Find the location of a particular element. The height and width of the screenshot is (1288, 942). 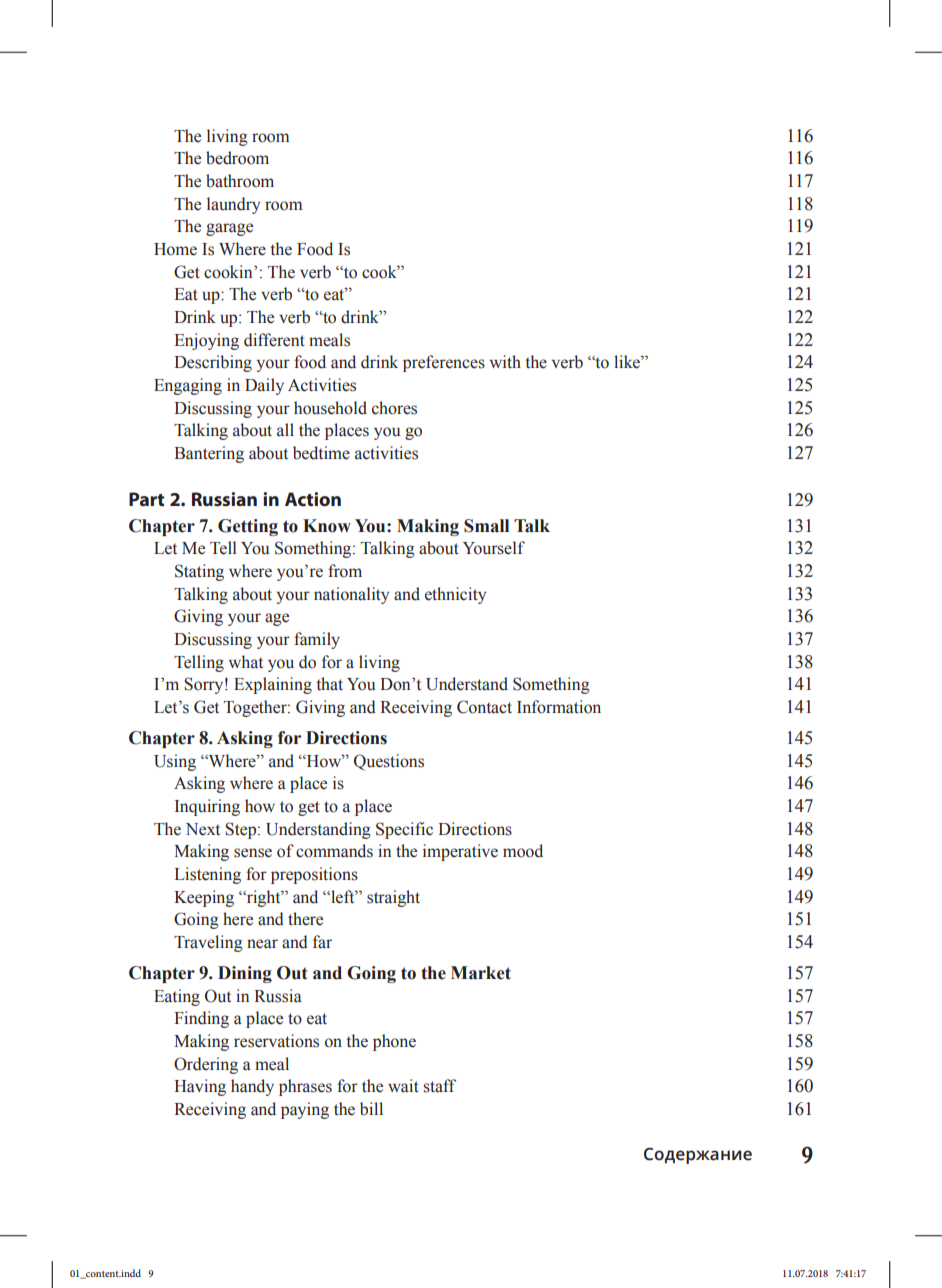

Home is located at coordinates (175, 249).
